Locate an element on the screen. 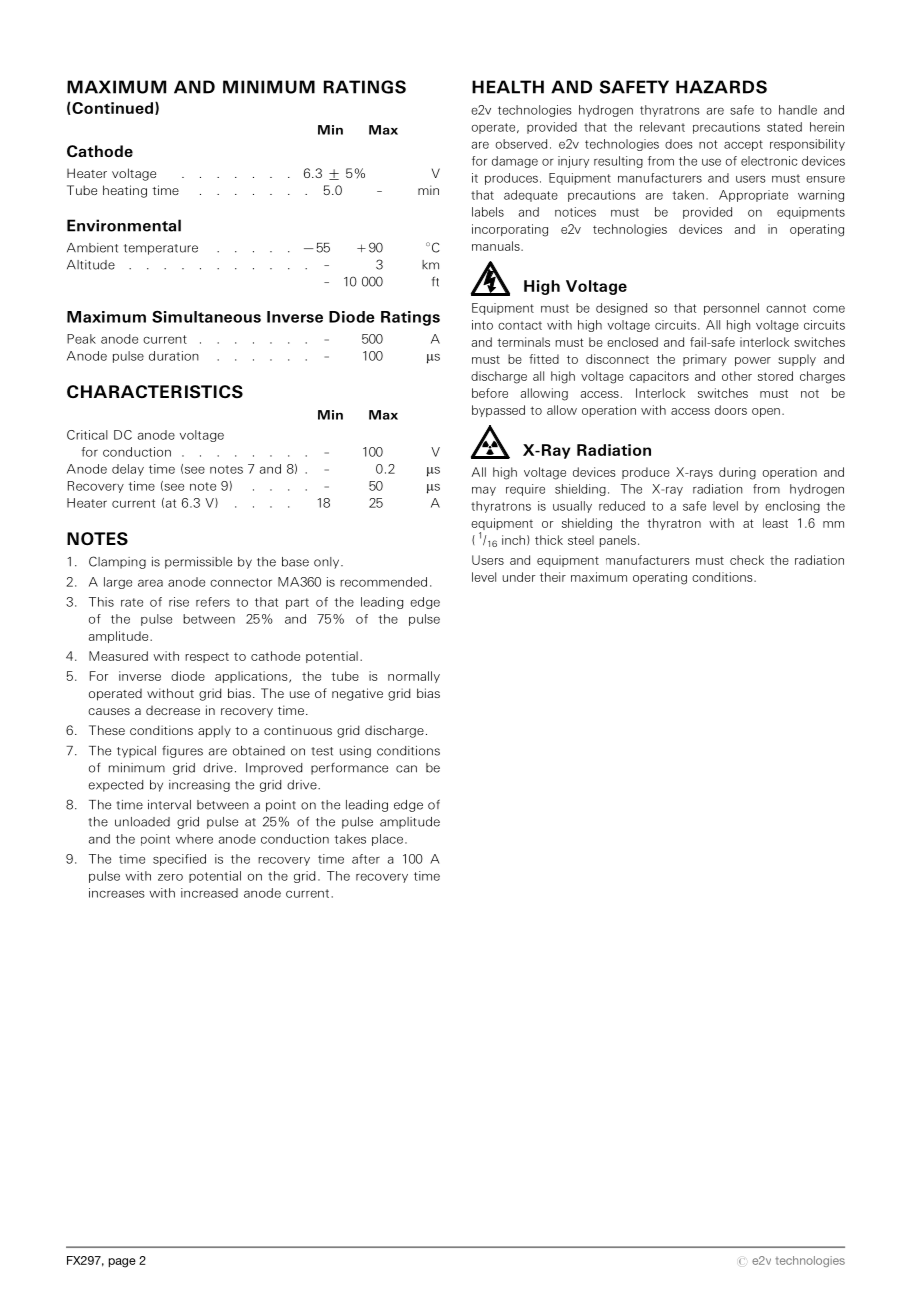 This screenshot has height=1308, width=924. normally is located at coordinates (414, 677).
